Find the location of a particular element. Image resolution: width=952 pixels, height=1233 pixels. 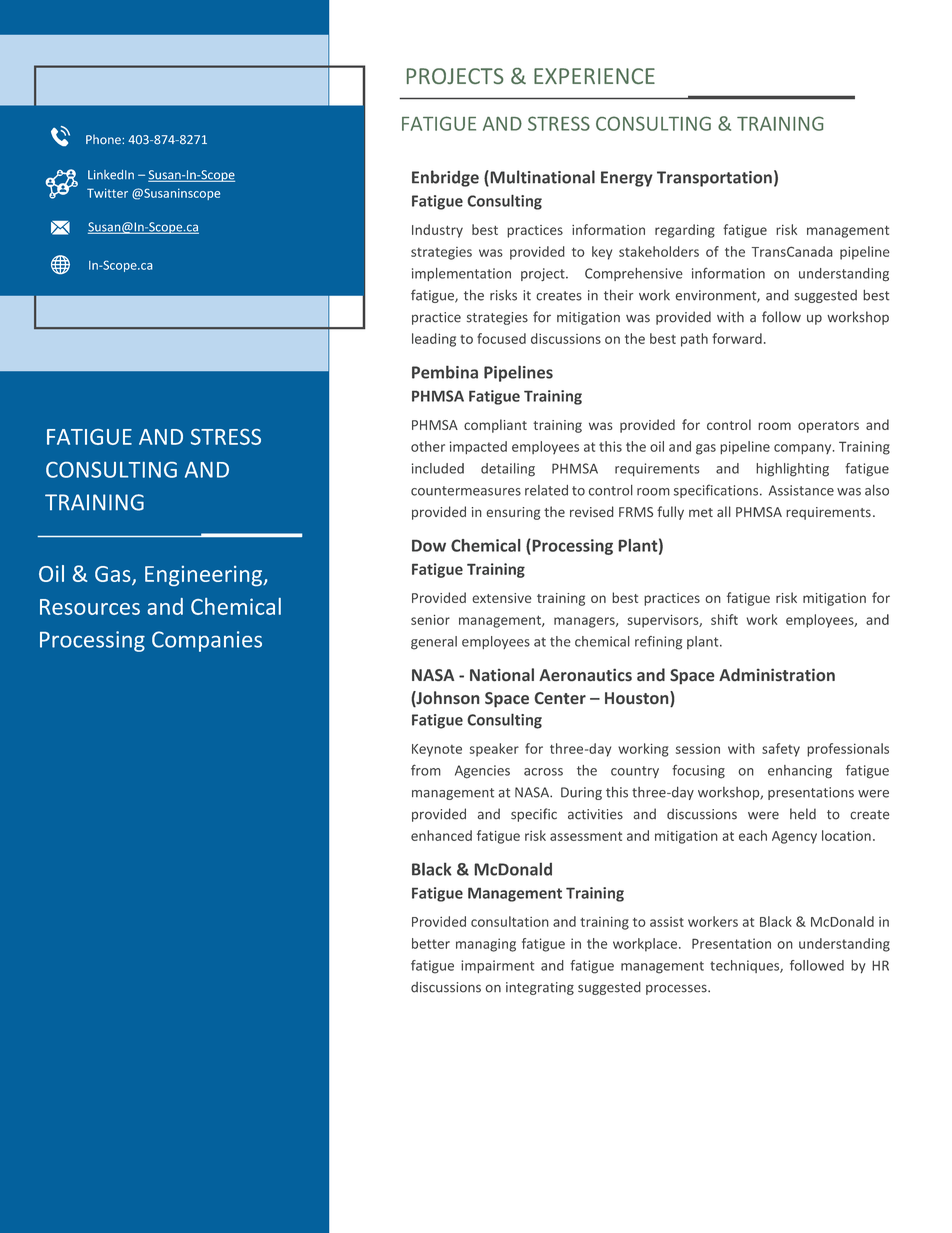

compliant is located at coordinates (495, 426).
